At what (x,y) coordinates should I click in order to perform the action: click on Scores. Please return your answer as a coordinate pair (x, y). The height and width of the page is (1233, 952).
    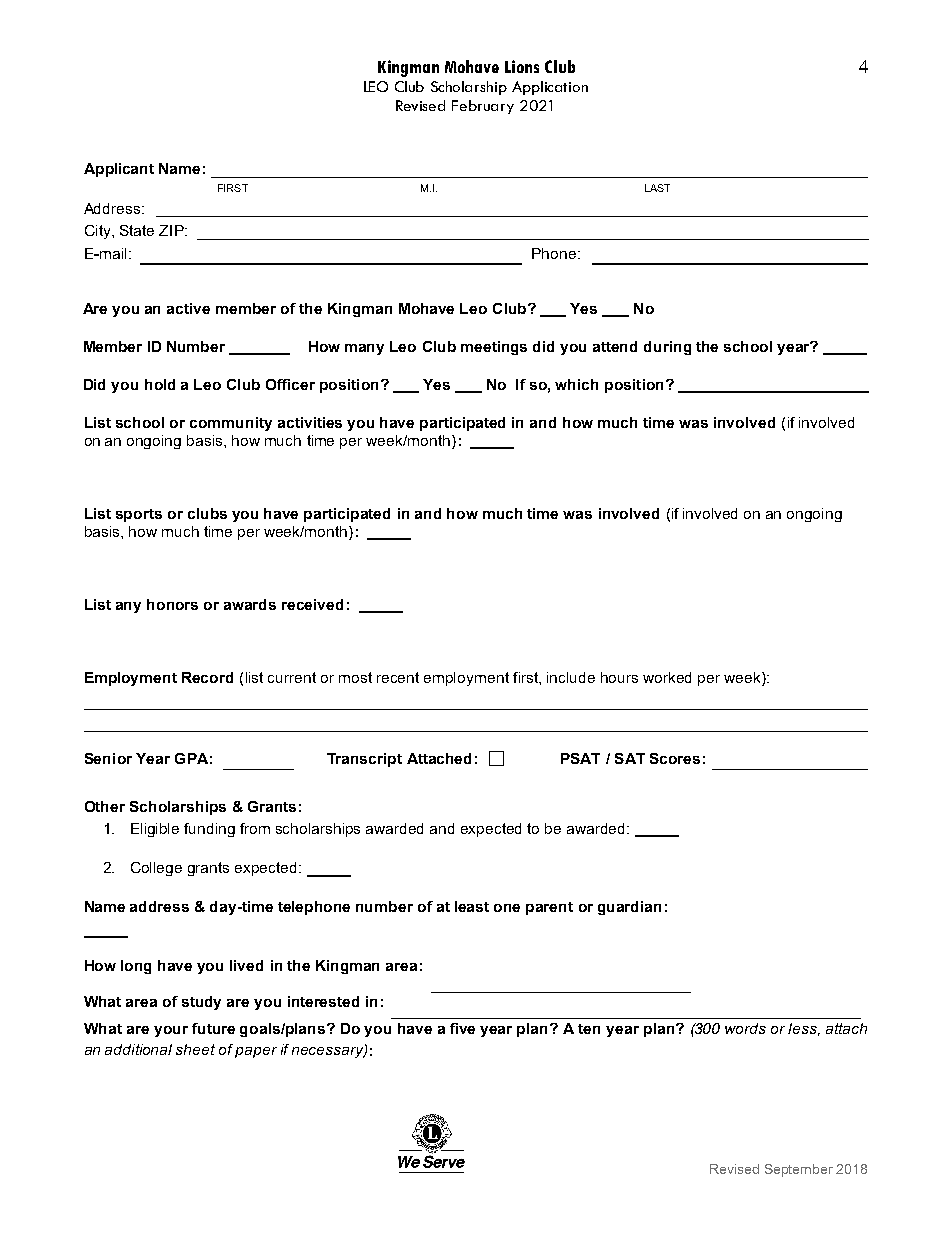
    Looking at the image, I should click on (675, 758).
